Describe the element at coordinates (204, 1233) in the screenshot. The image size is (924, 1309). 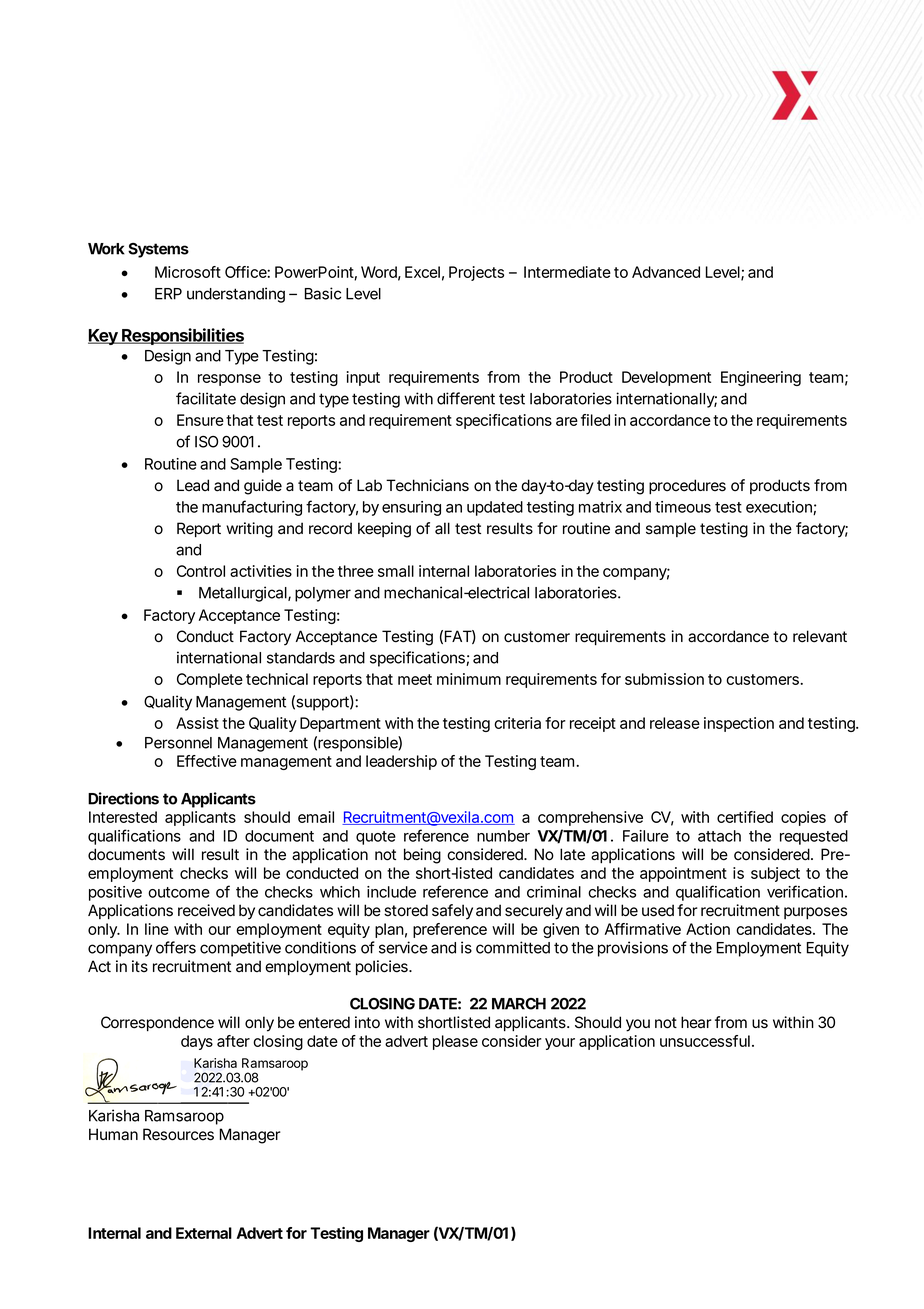
I see `External` at that location.
